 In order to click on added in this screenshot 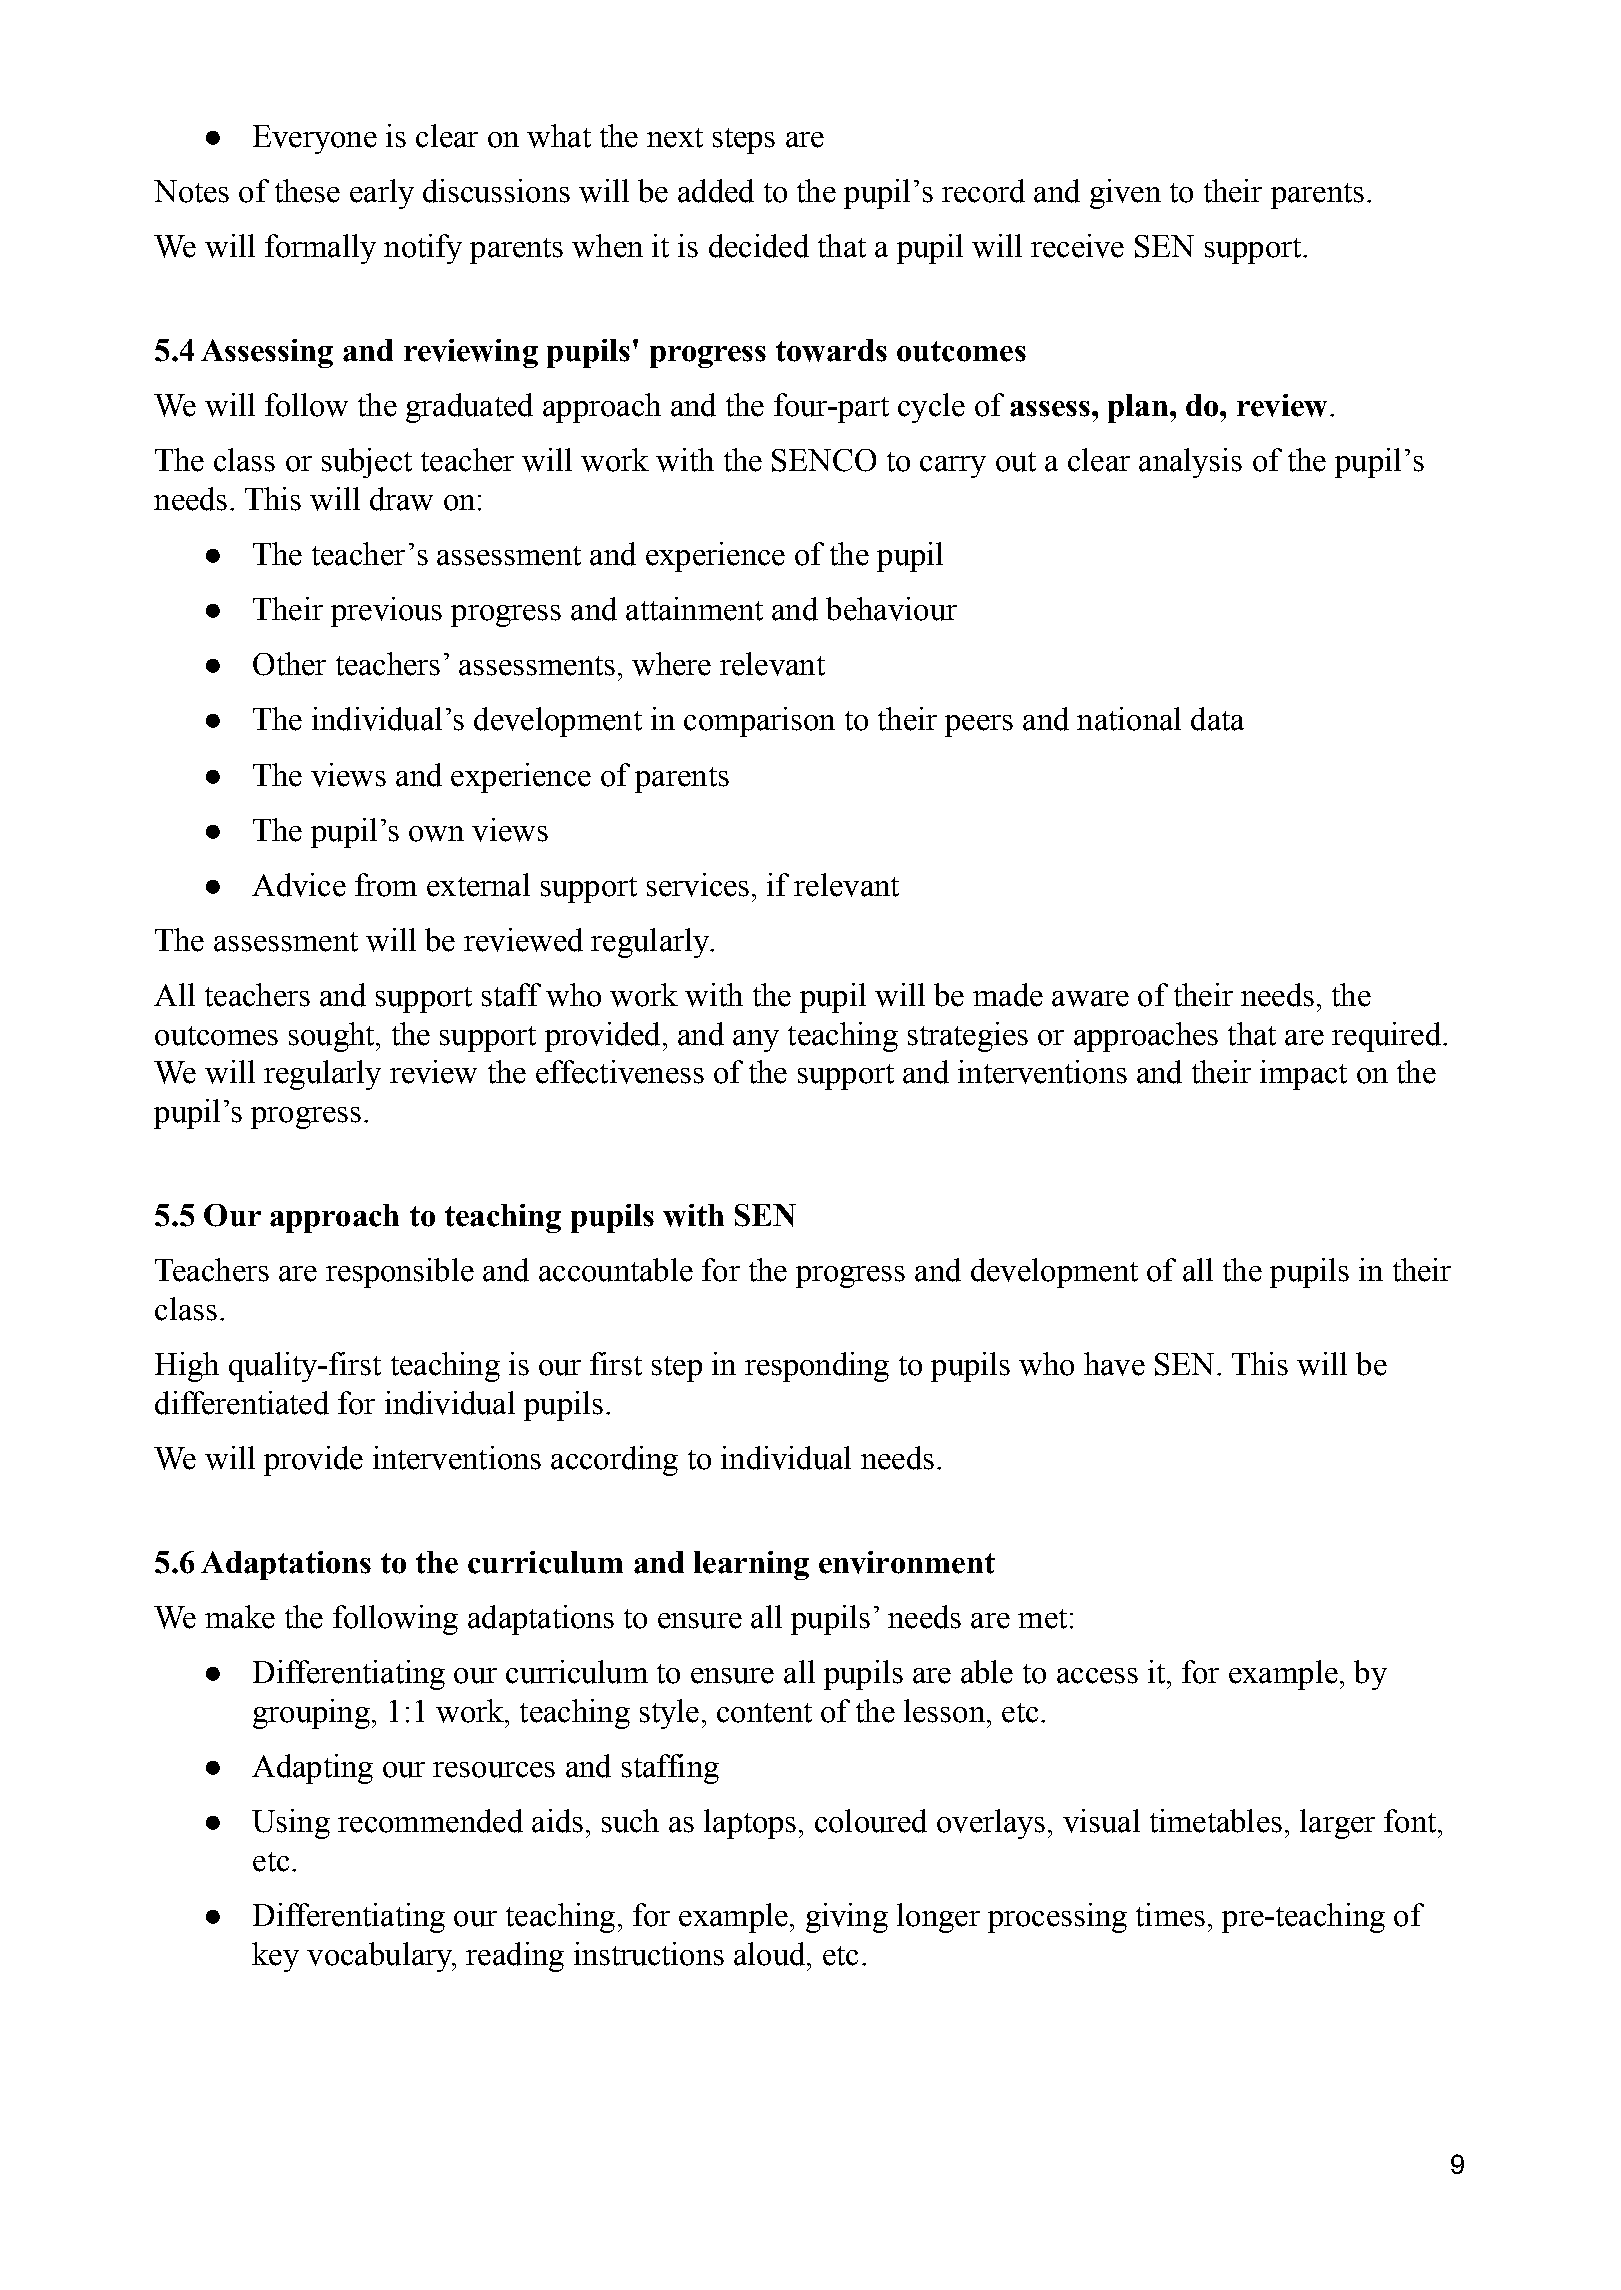, I will do `click(716, 191)`.
